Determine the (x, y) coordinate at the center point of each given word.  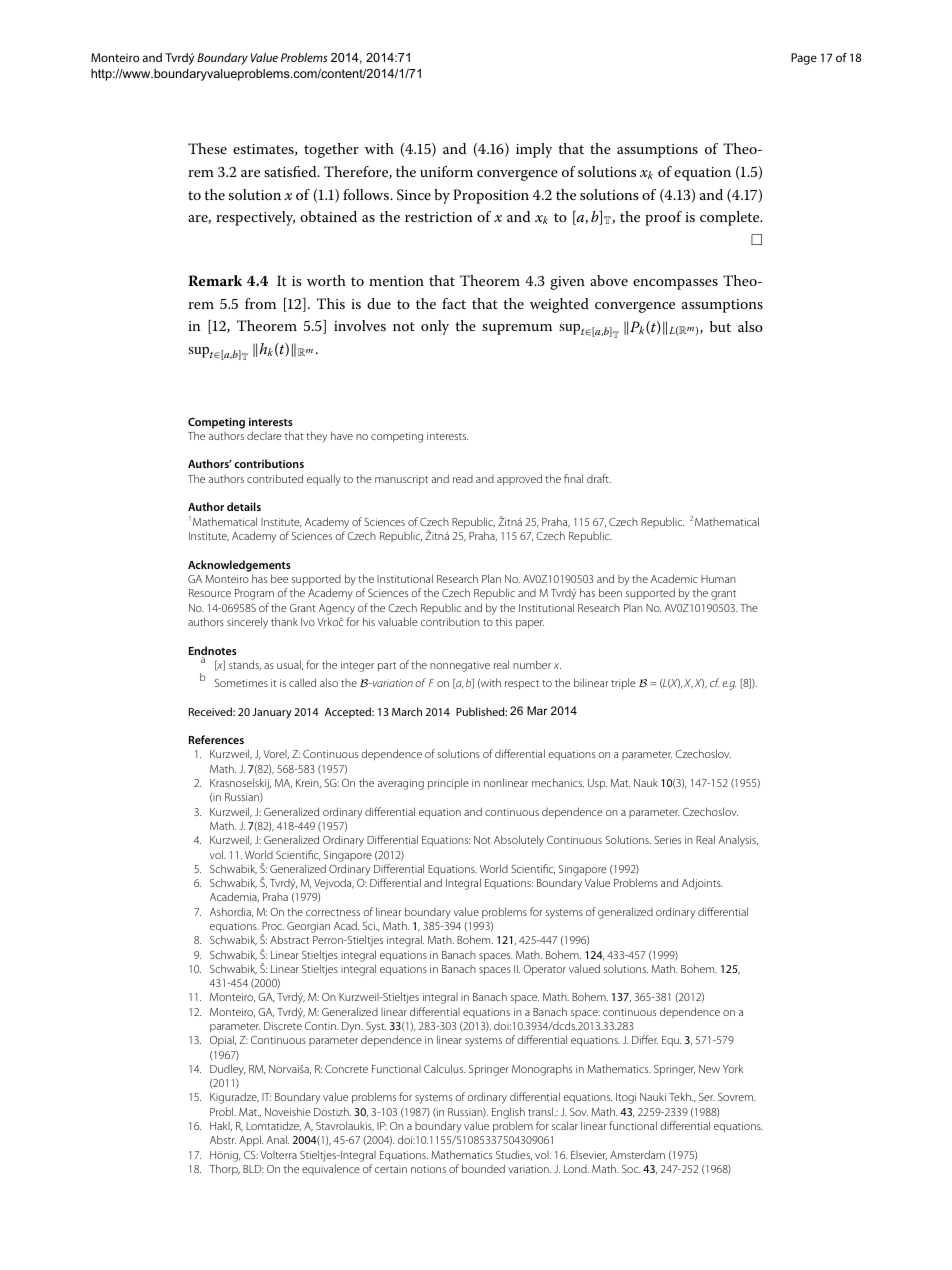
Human (718, 579)
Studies (514, 1155)
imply (534, 150)
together (331, 150)
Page (804, 59)
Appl (251, 1141)
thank (284, 621)
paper (530, 624)
